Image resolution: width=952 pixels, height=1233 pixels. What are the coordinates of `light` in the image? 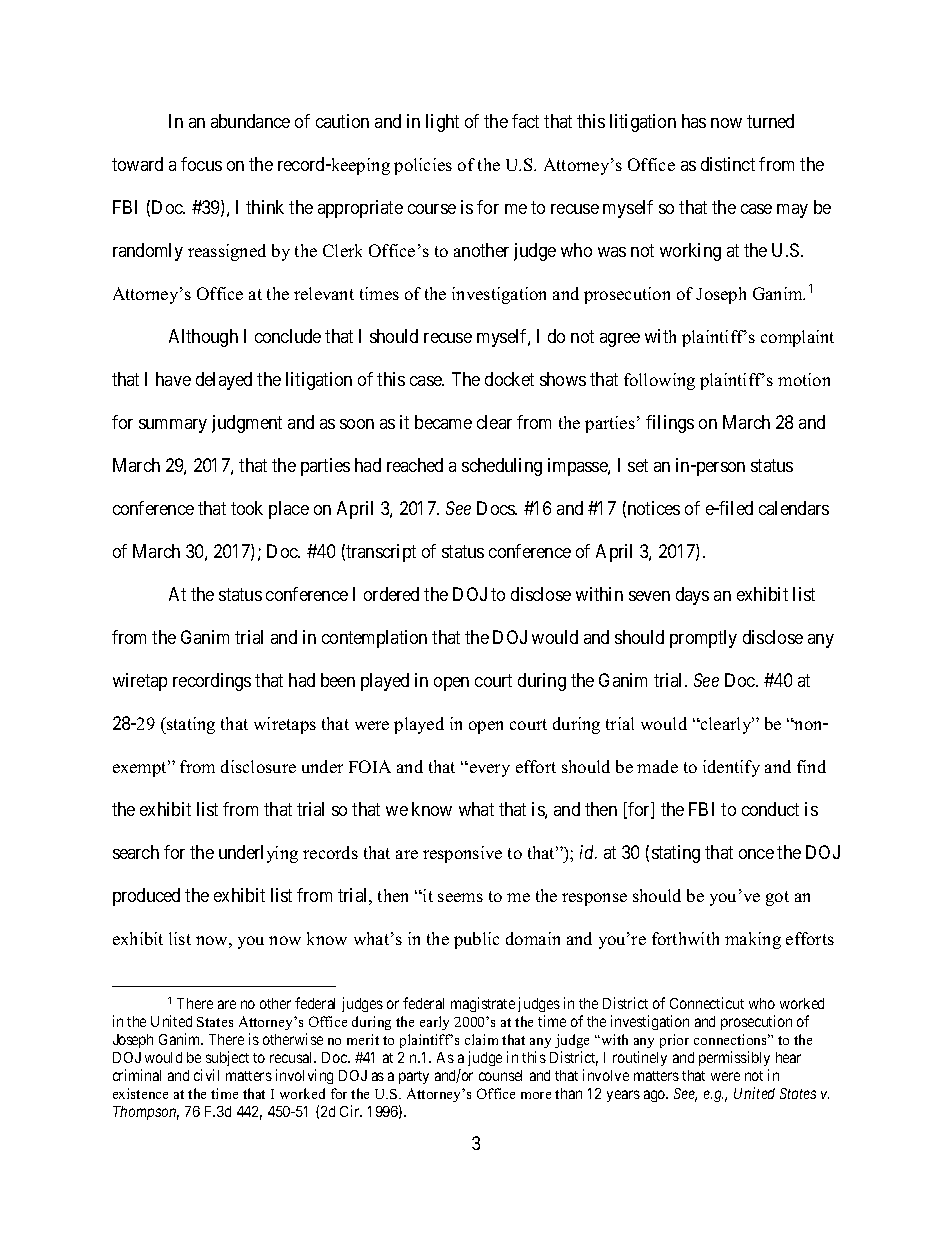 It's located at (442, 123).
